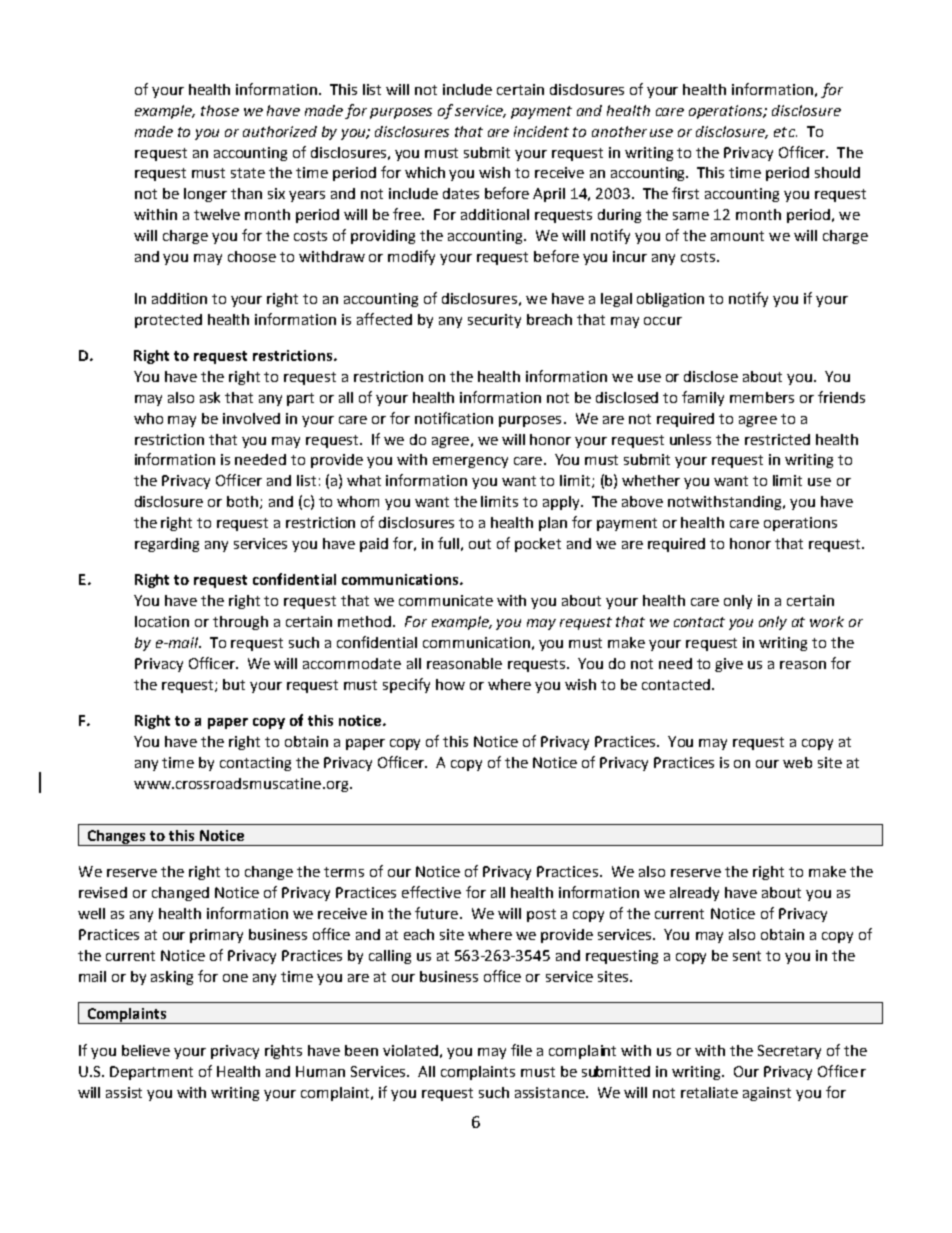 This document has width=952, height=1233. I want to click on believe, so click(146, 1050).
